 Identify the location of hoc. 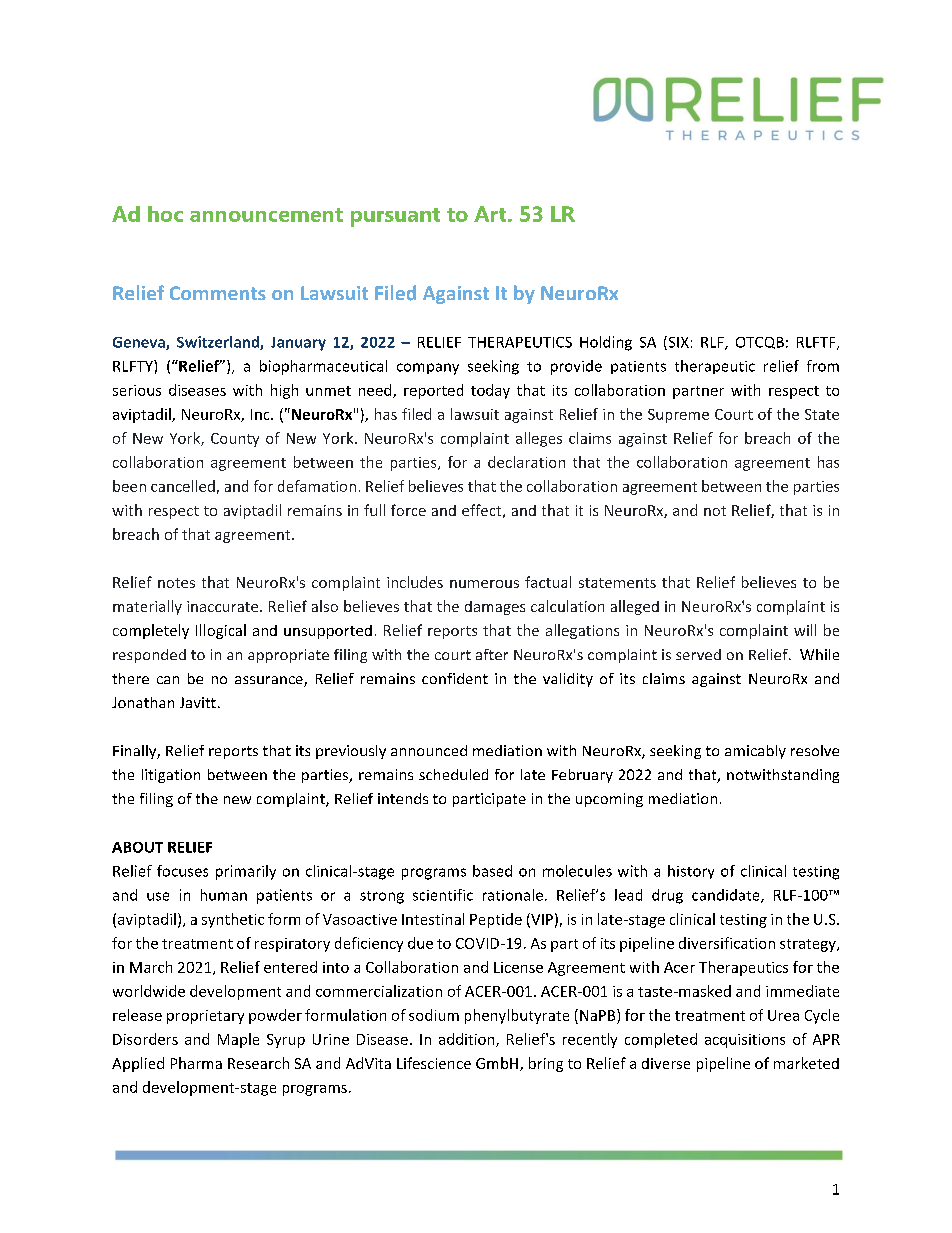
(165, 214).
